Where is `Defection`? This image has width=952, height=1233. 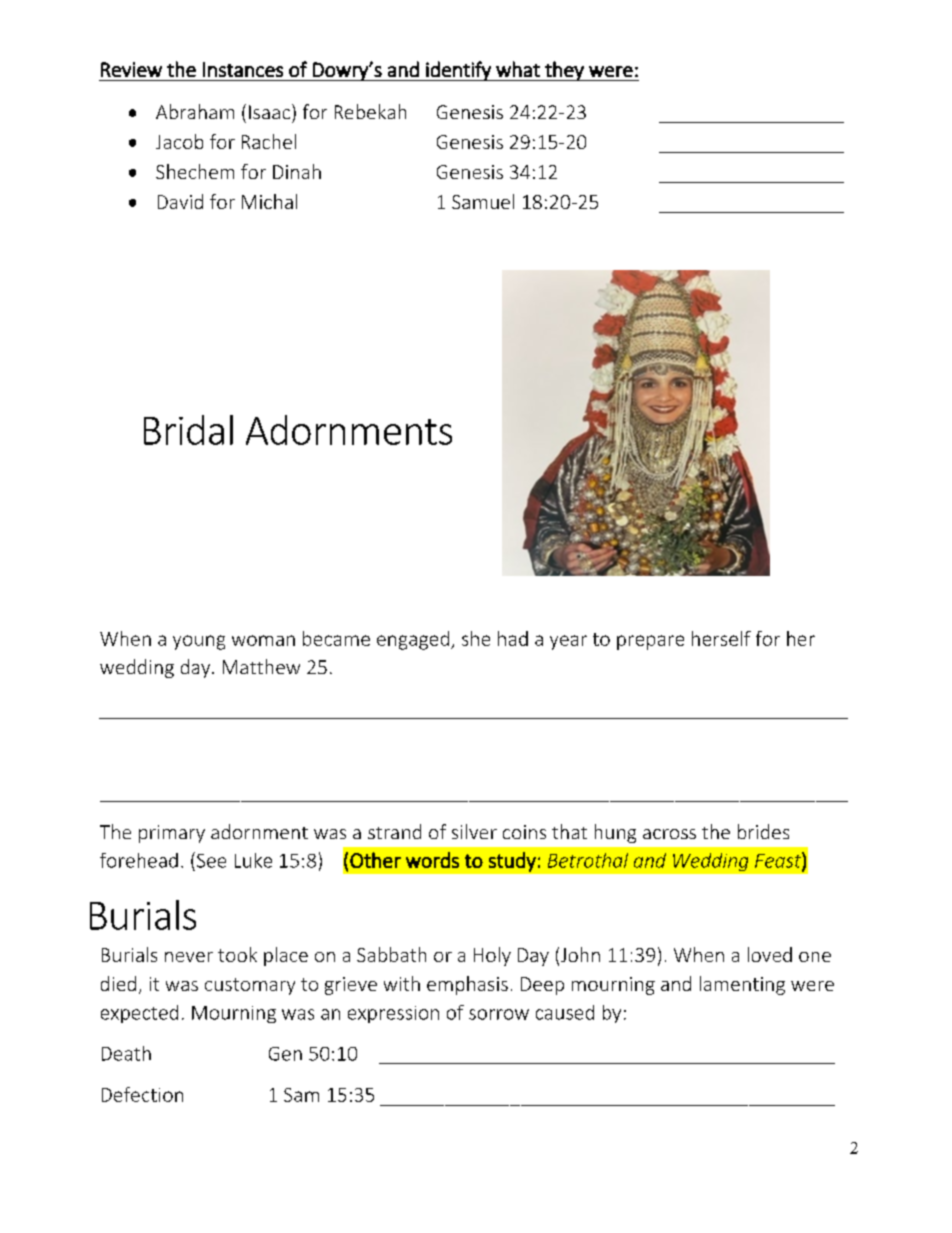 Defection is located at coordinates (142, 1094).
